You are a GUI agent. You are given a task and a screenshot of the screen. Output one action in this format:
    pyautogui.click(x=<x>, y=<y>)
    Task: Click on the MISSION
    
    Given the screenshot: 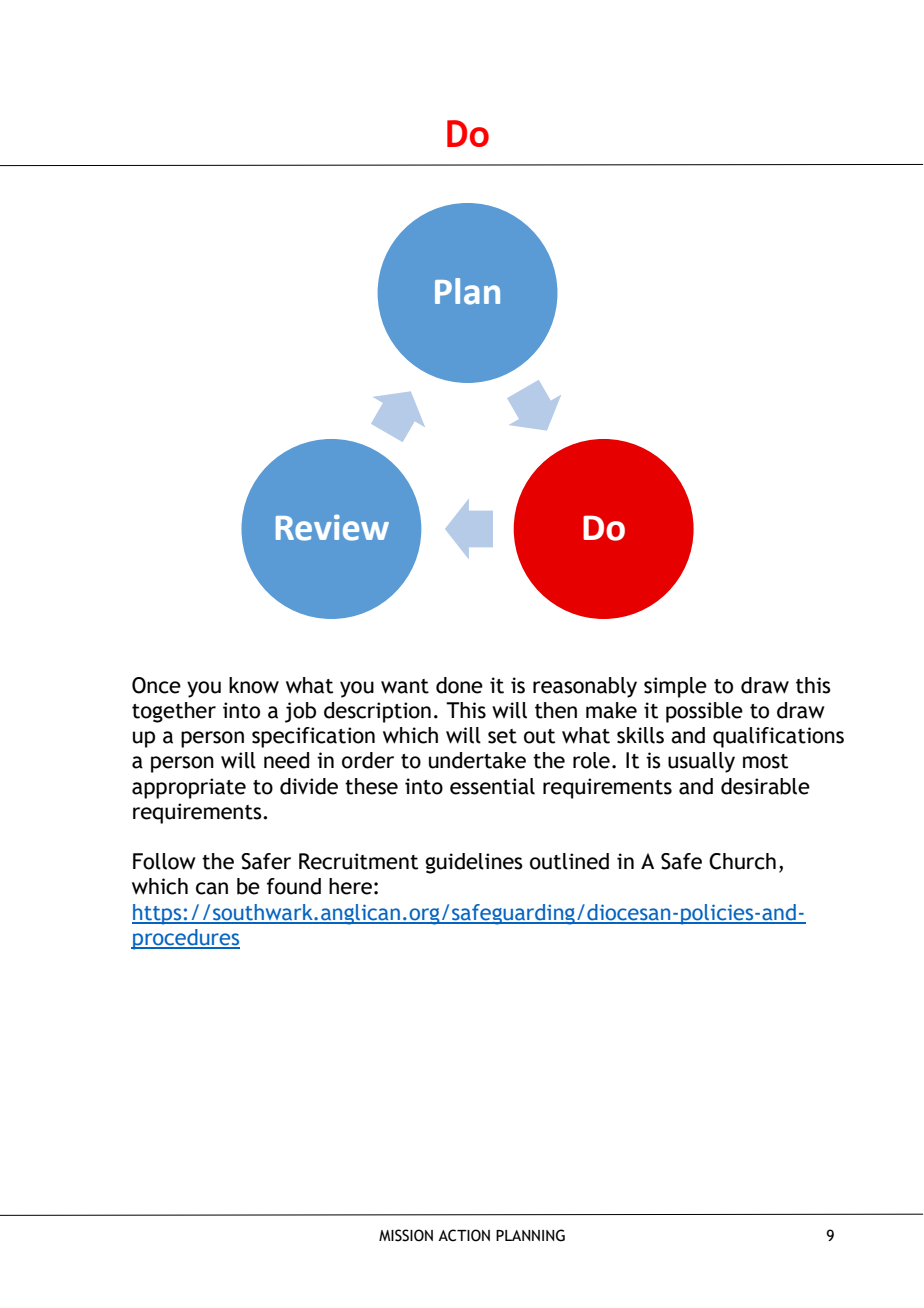 What is the action you would take?
    pyautogui.click(x=406, y=1235)
